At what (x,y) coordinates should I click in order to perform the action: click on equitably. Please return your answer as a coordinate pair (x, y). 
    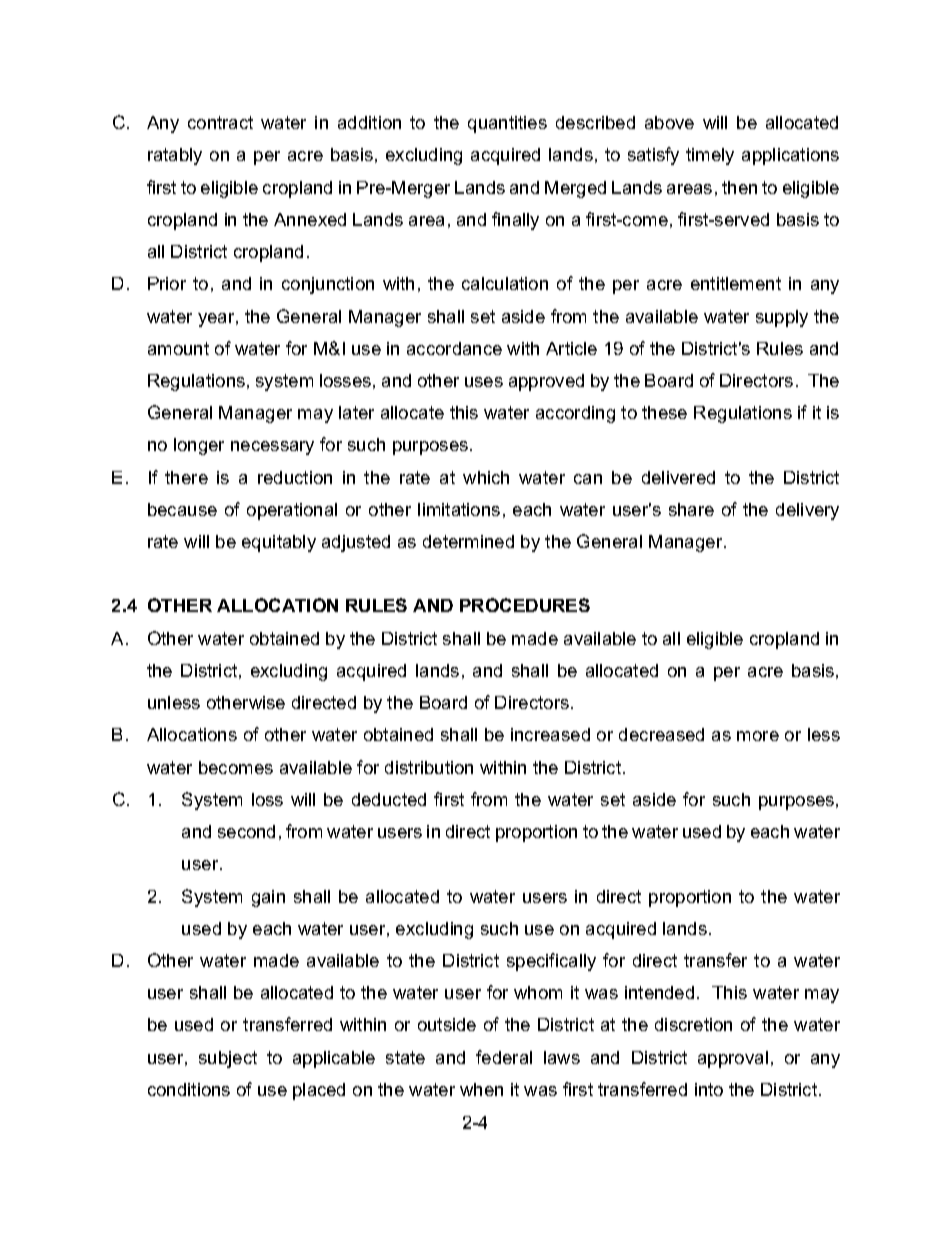
    Looking at the image, I should click on (279, 543).
